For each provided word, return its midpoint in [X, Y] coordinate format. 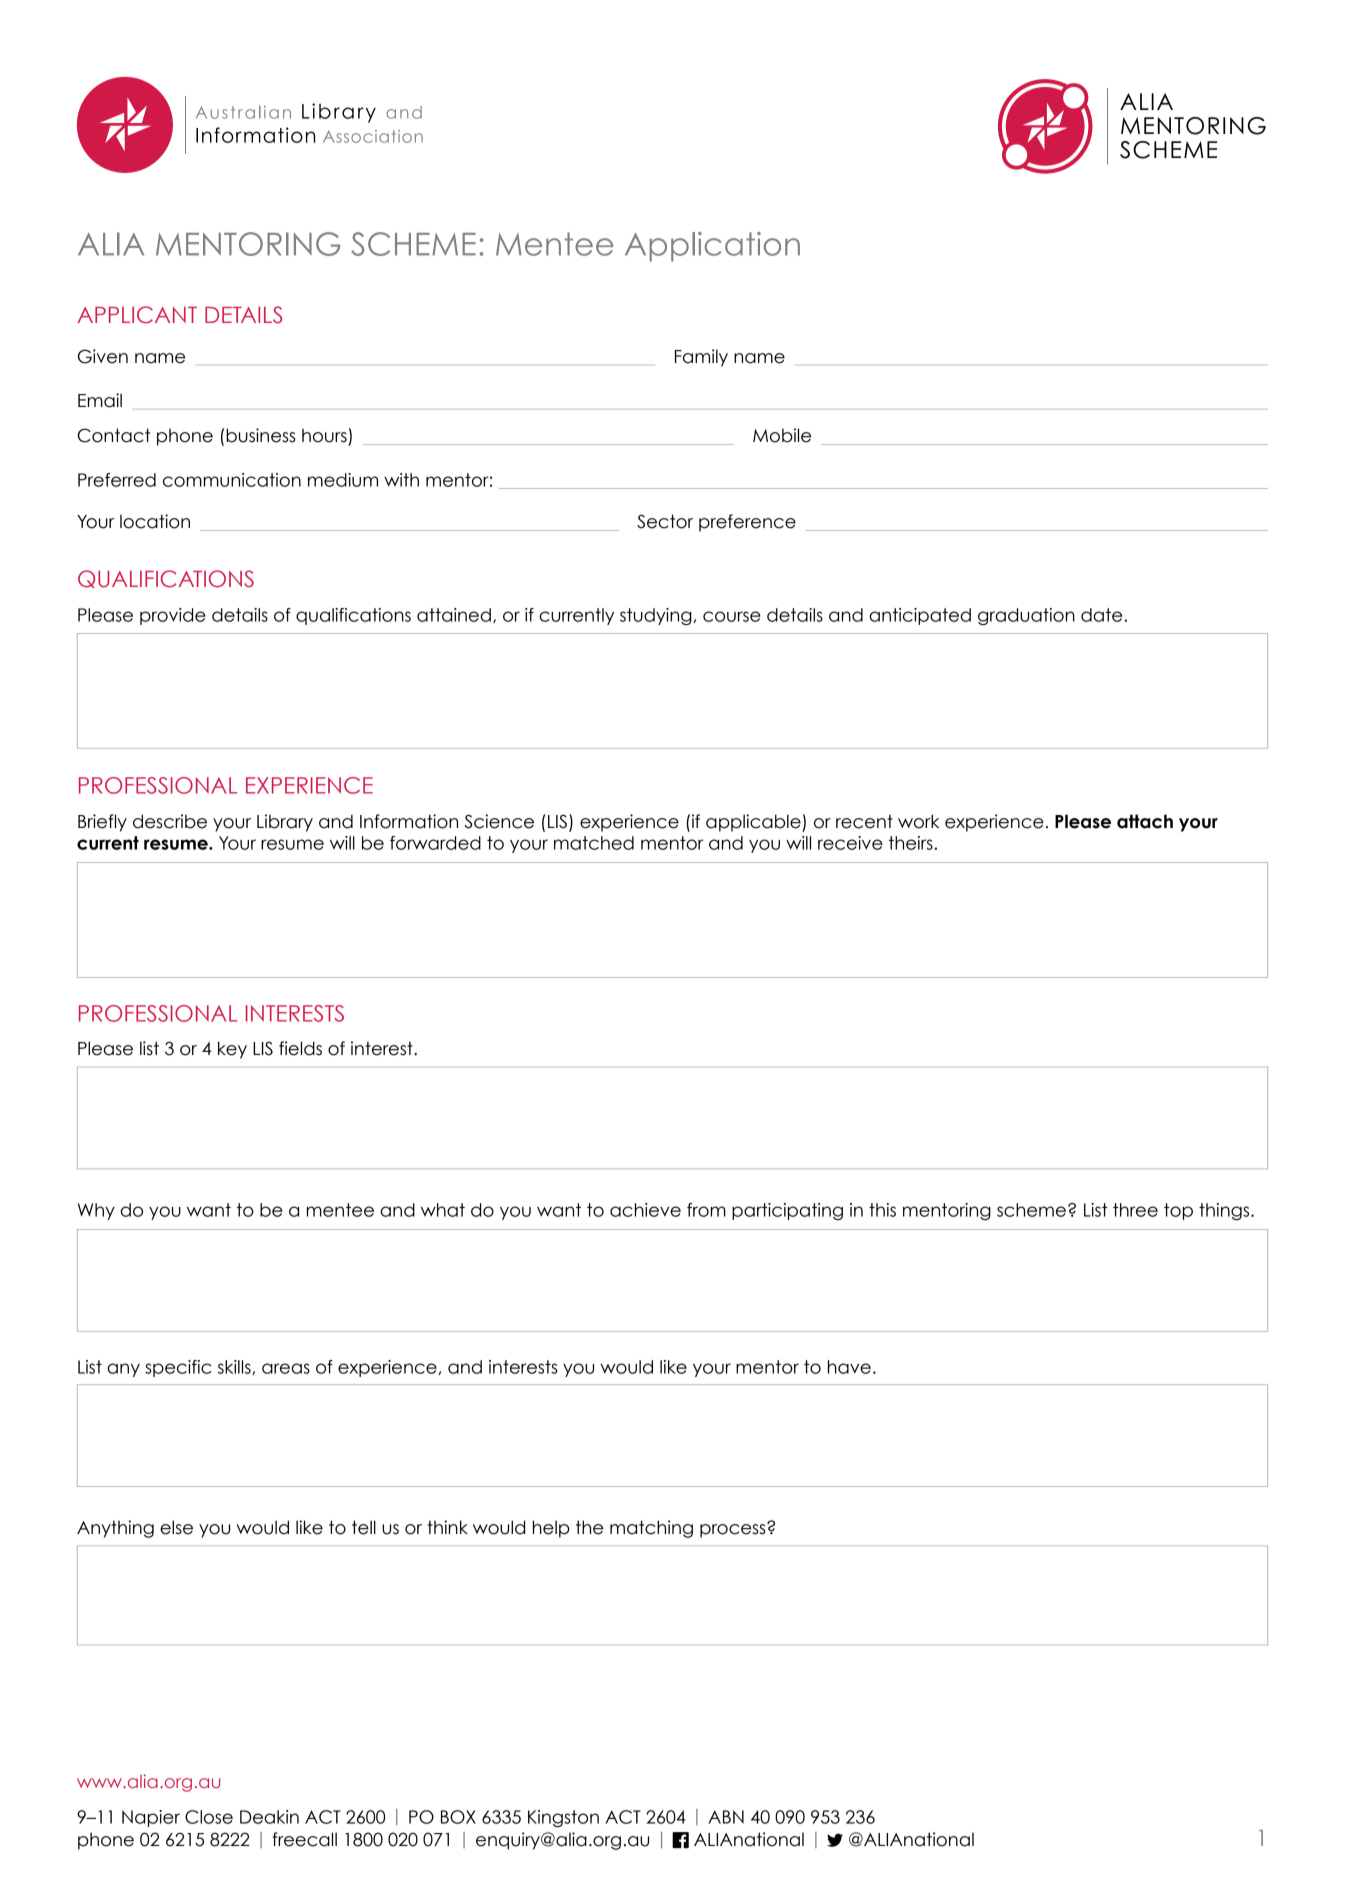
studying [657, 616]
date [1101, 615]
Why [96, 1211]
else [176, 1527]
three [1135, 1210]
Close [209, 1817]
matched [594, 843]
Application [712, 247]
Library [285, 823]
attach [1145, 821]
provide [173, 616]
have [849, 1367]
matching [651, 1529]
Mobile [782, 435]
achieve [645, 1210]
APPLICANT [137, 315]
